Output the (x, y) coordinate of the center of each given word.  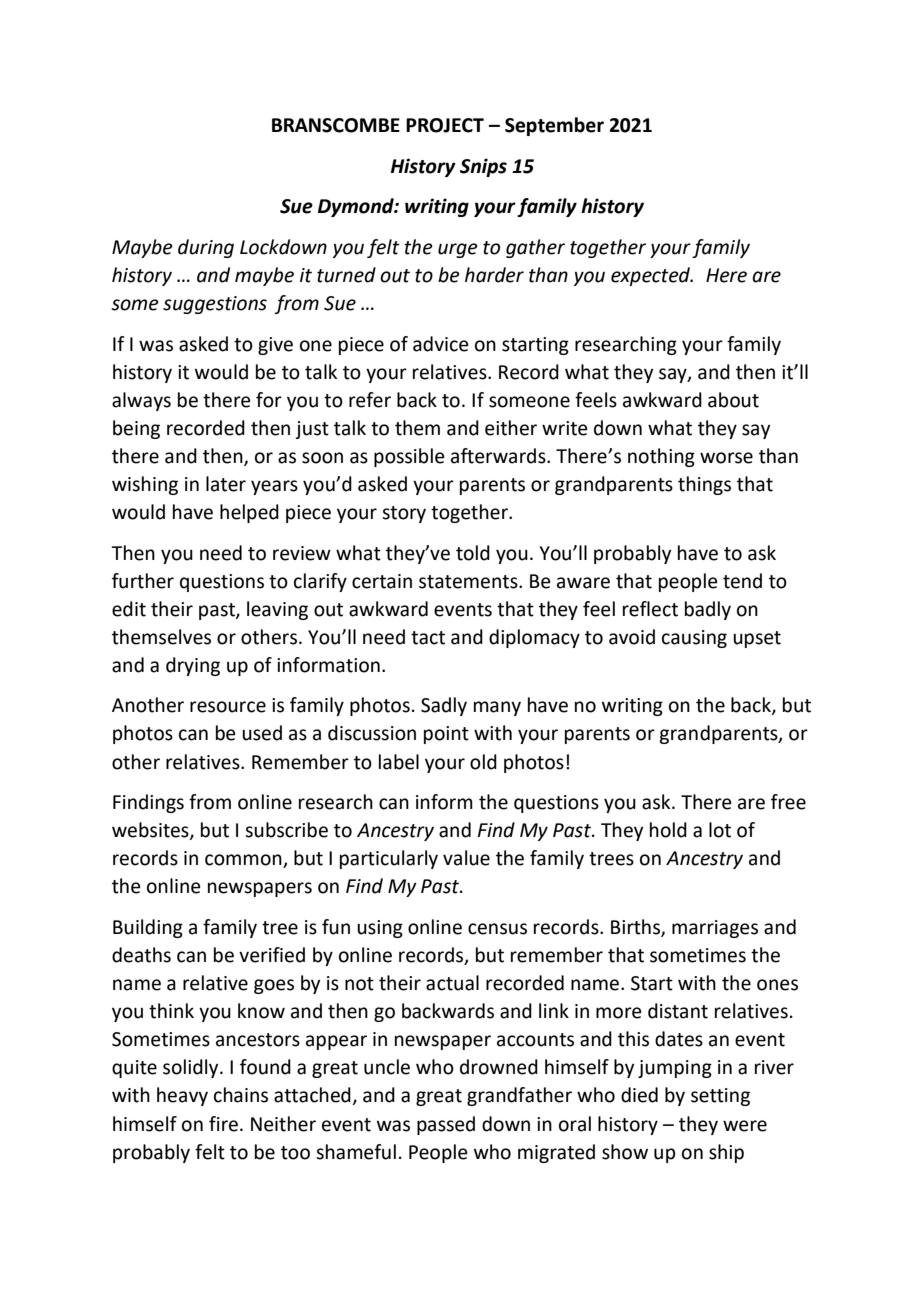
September (554, 126)
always (141, 401)
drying (193, 666)
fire (223, 1124)
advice (441, 344)
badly (708, 610)
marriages (715, 929)
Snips (483, 167)
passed (446, 1125)
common (244, 861)
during (206, 248)
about (733, 400)
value (466, 858)
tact (428, 638)
